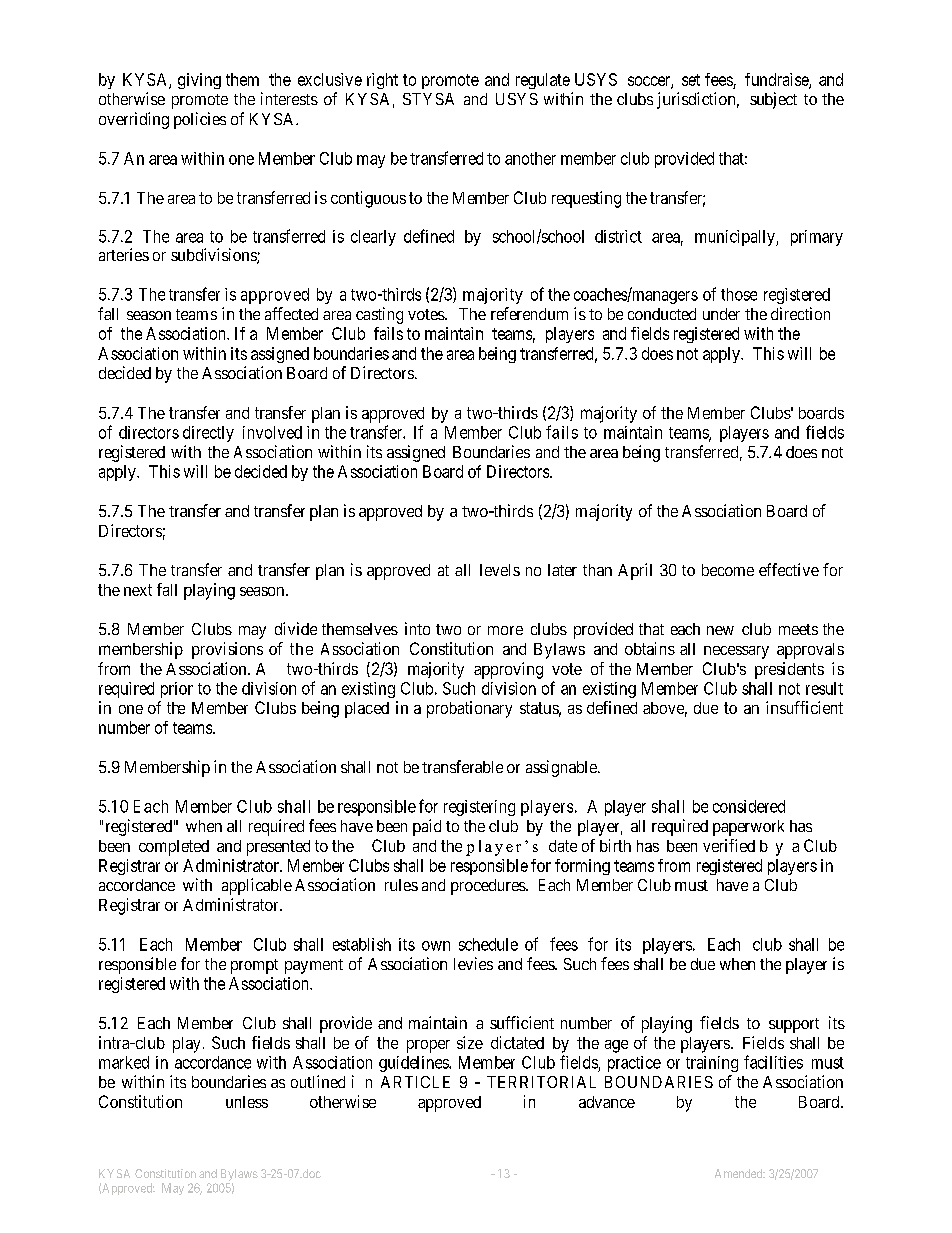 The height and width of the screenshot is (1233, 952). Describe the element at coordinates (773, 100) in the screenshot. I see `subject` at that location.
